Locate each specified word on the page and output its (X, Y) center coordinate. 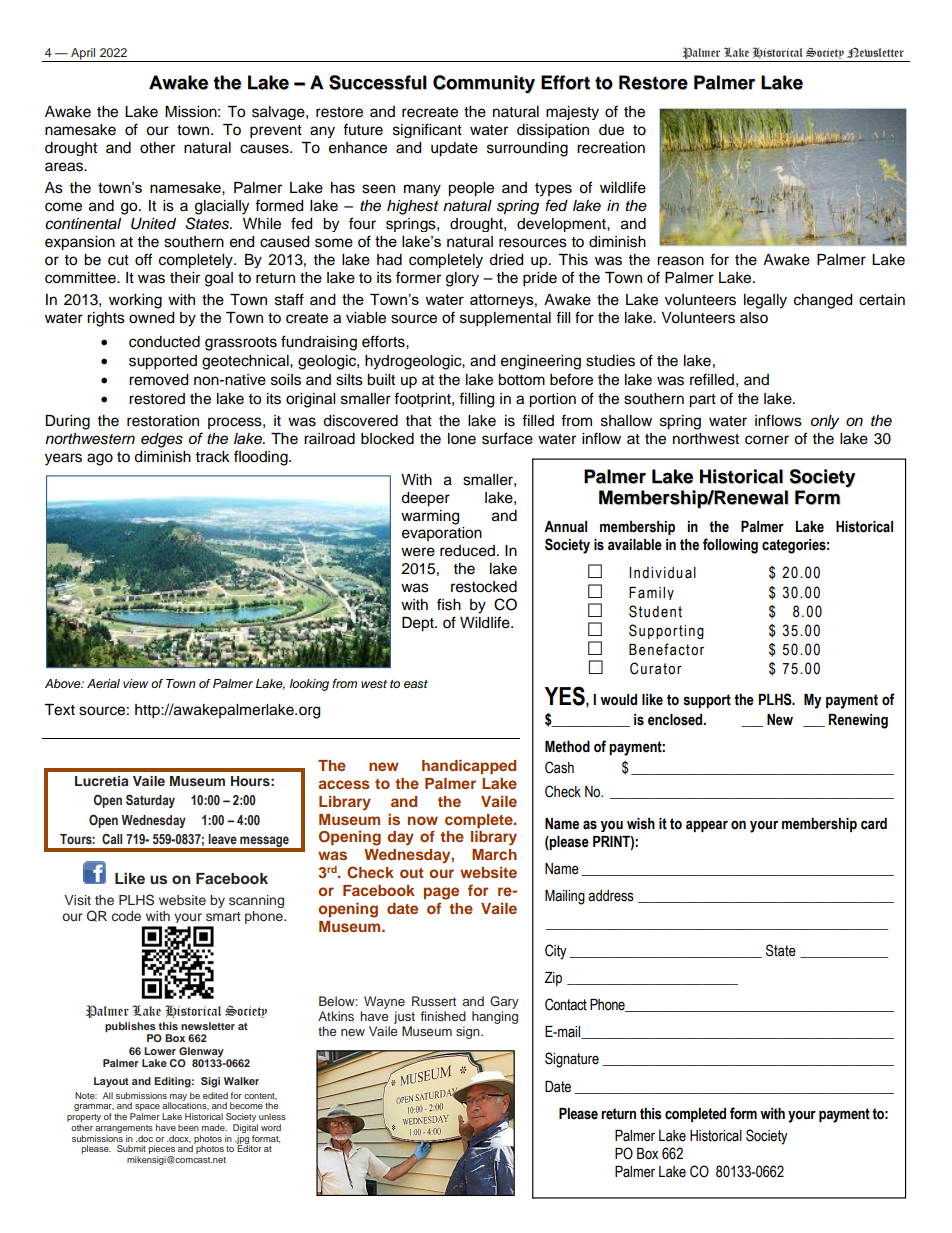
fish (449, 604)
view (135, 683)
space (146, 1109)
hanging (495, 1017)
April (83, 55)
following (730, 546)
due (611, 130)
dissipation (553, 131)
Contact (566, 1004)
